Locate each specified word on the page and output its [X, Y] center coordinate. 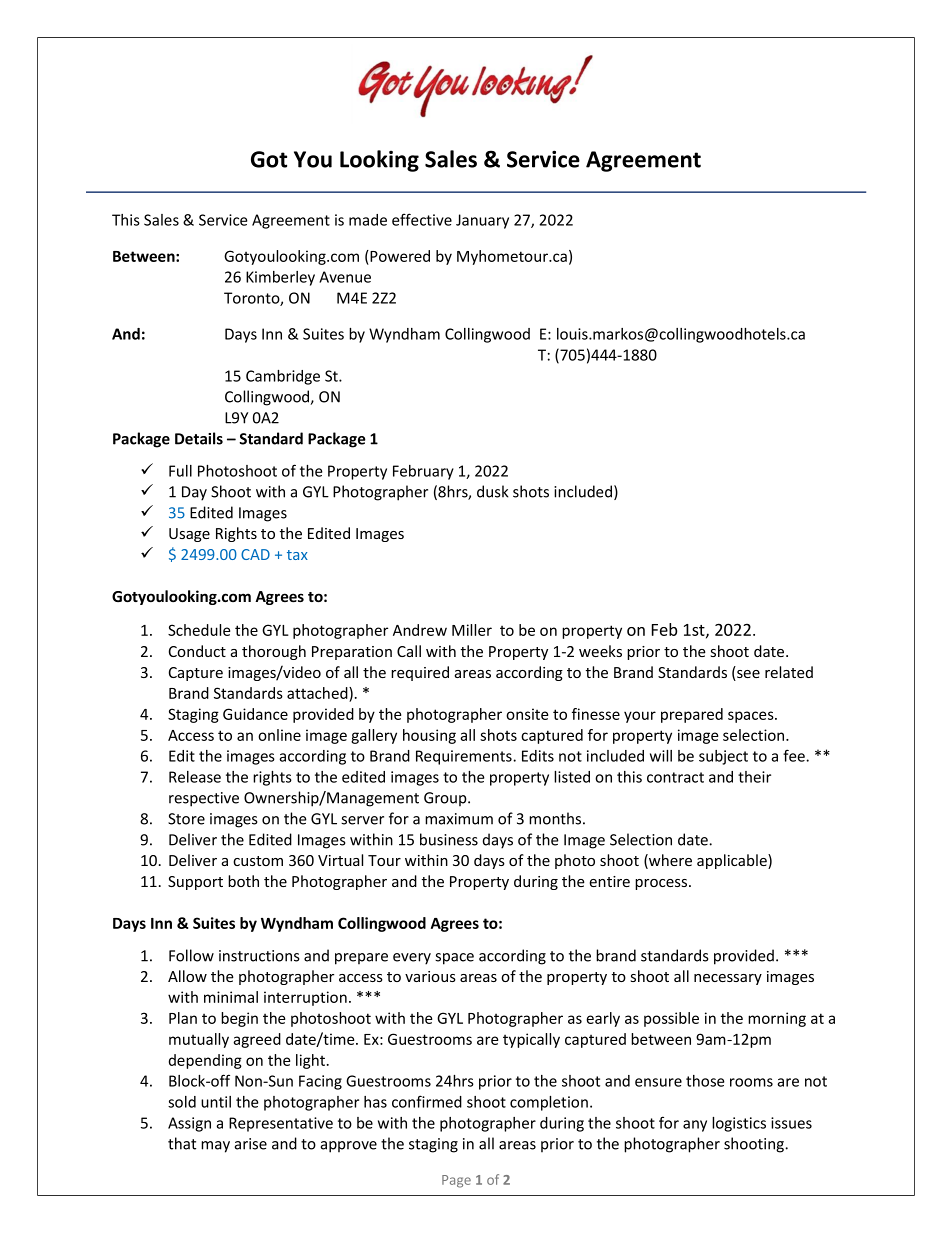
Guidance [255, 714]
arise [251, 1144]
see [747, 675]
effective [422, 219]
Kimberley [280, 278]
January [482, 221]
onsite [527, 714]
